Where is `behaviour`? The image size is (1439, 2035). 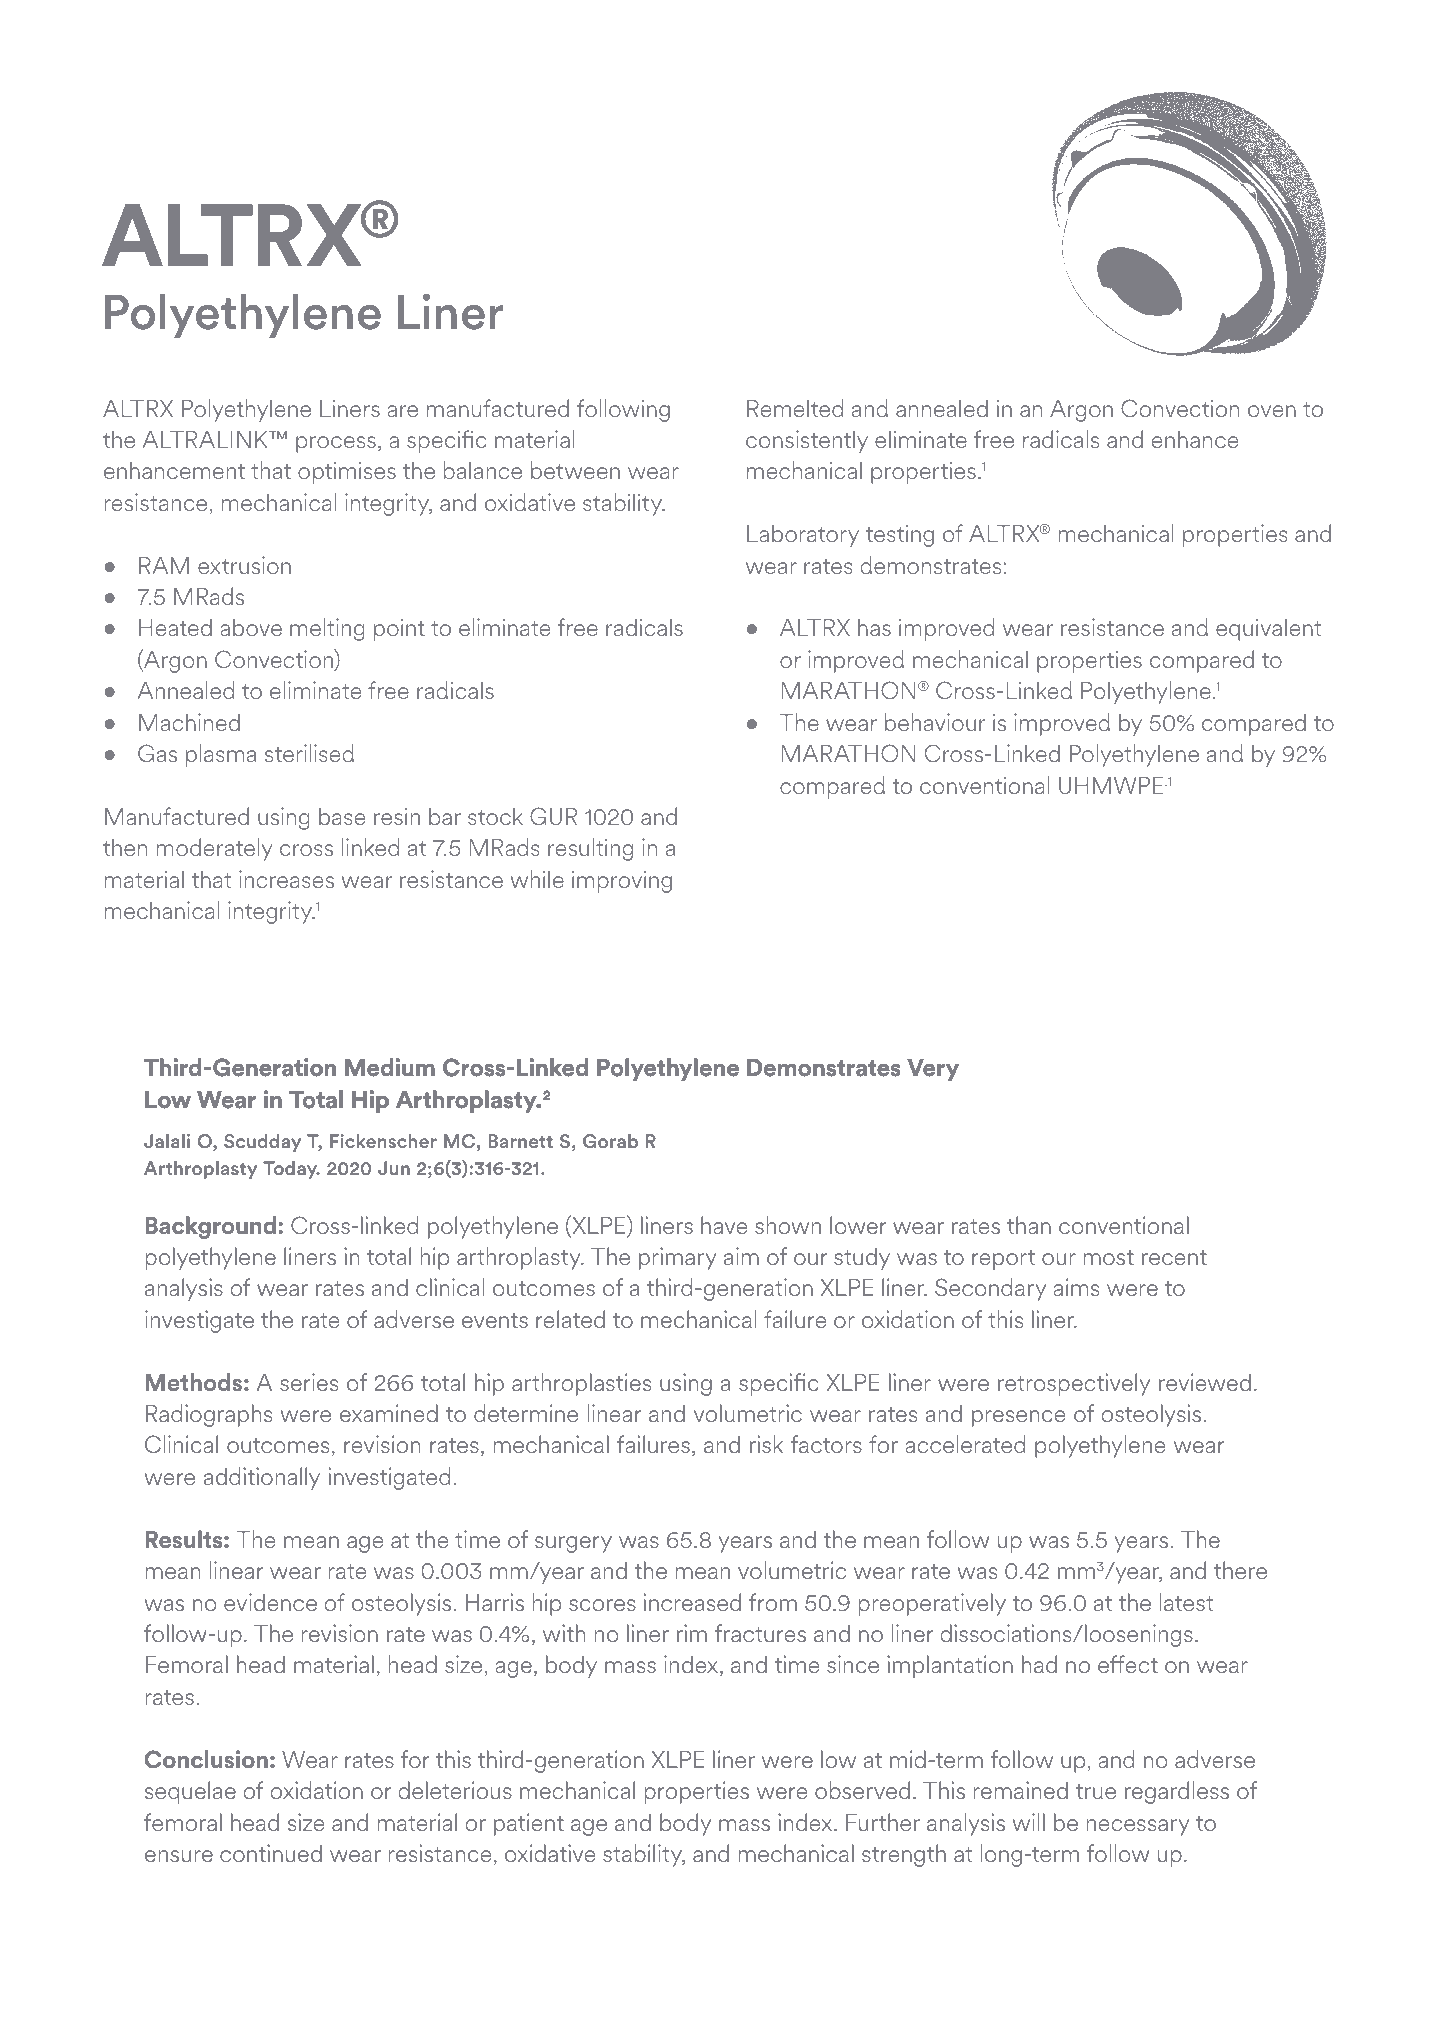
behaviour is located at coordinates (935, 722).
